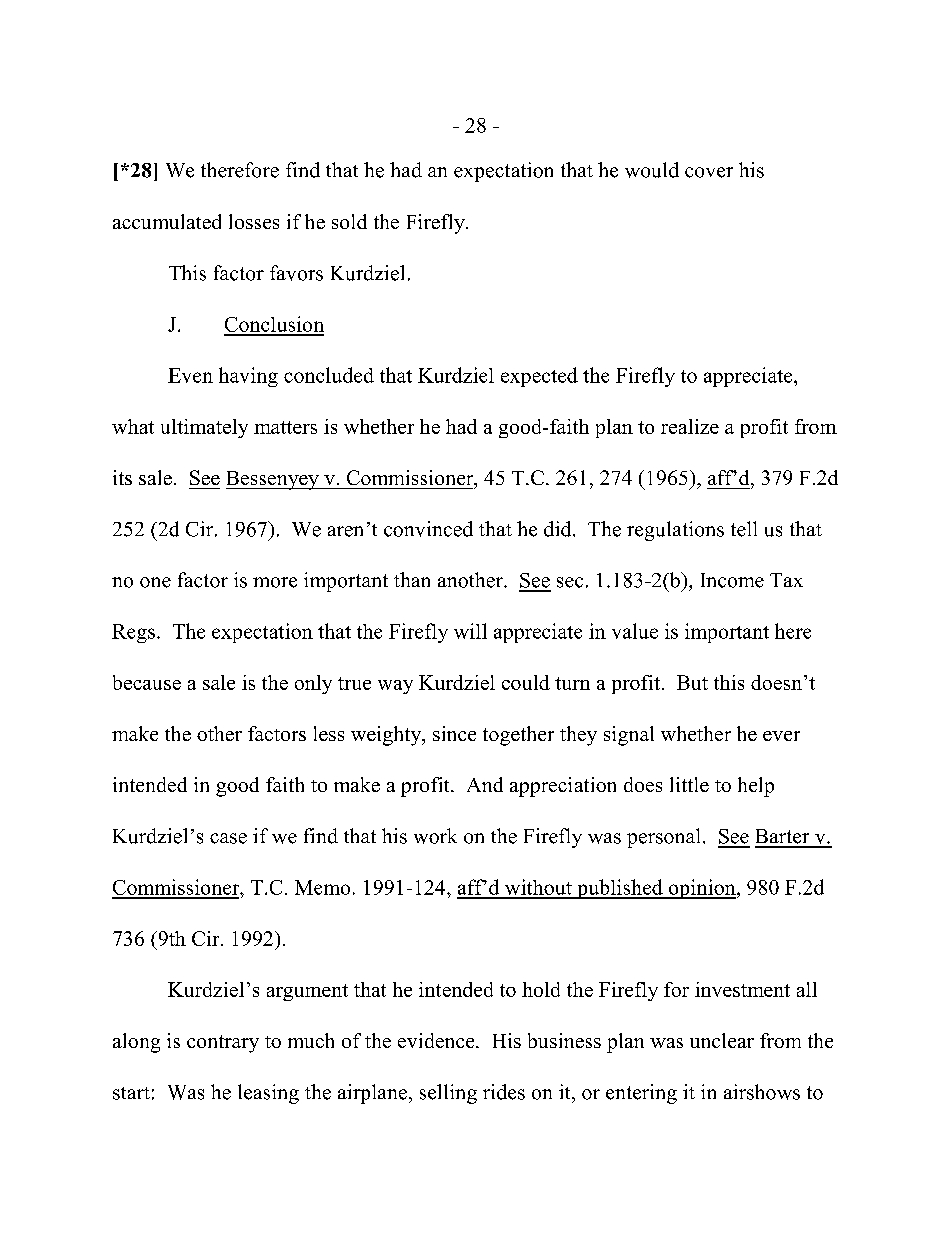 This document has width=952, height=1233. Describe the element at coordinates (122, 477) in the document. I see `its` at that location.
